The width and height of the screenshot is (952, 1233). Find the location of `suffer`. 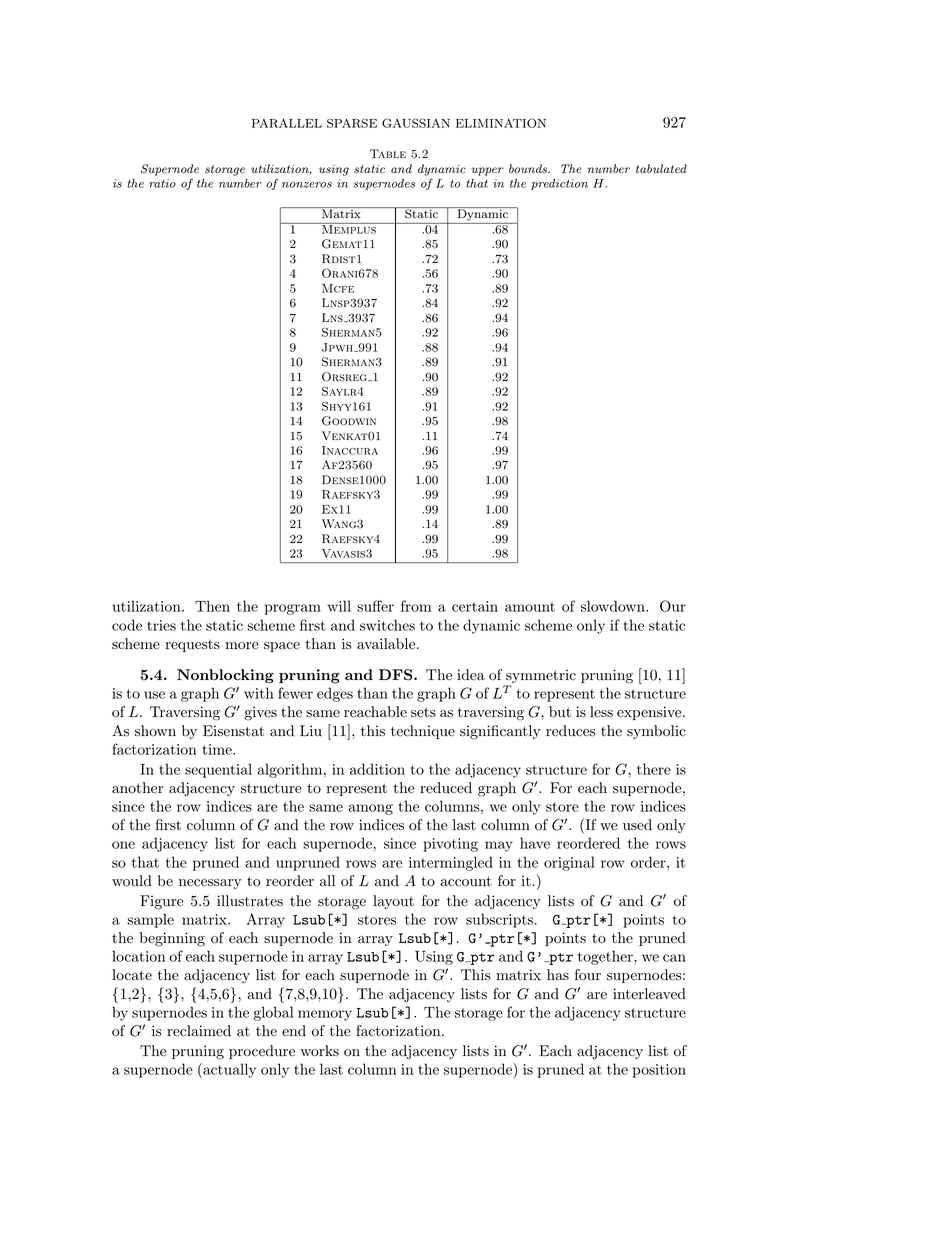

suffer is located at coordinates (375, 606).
